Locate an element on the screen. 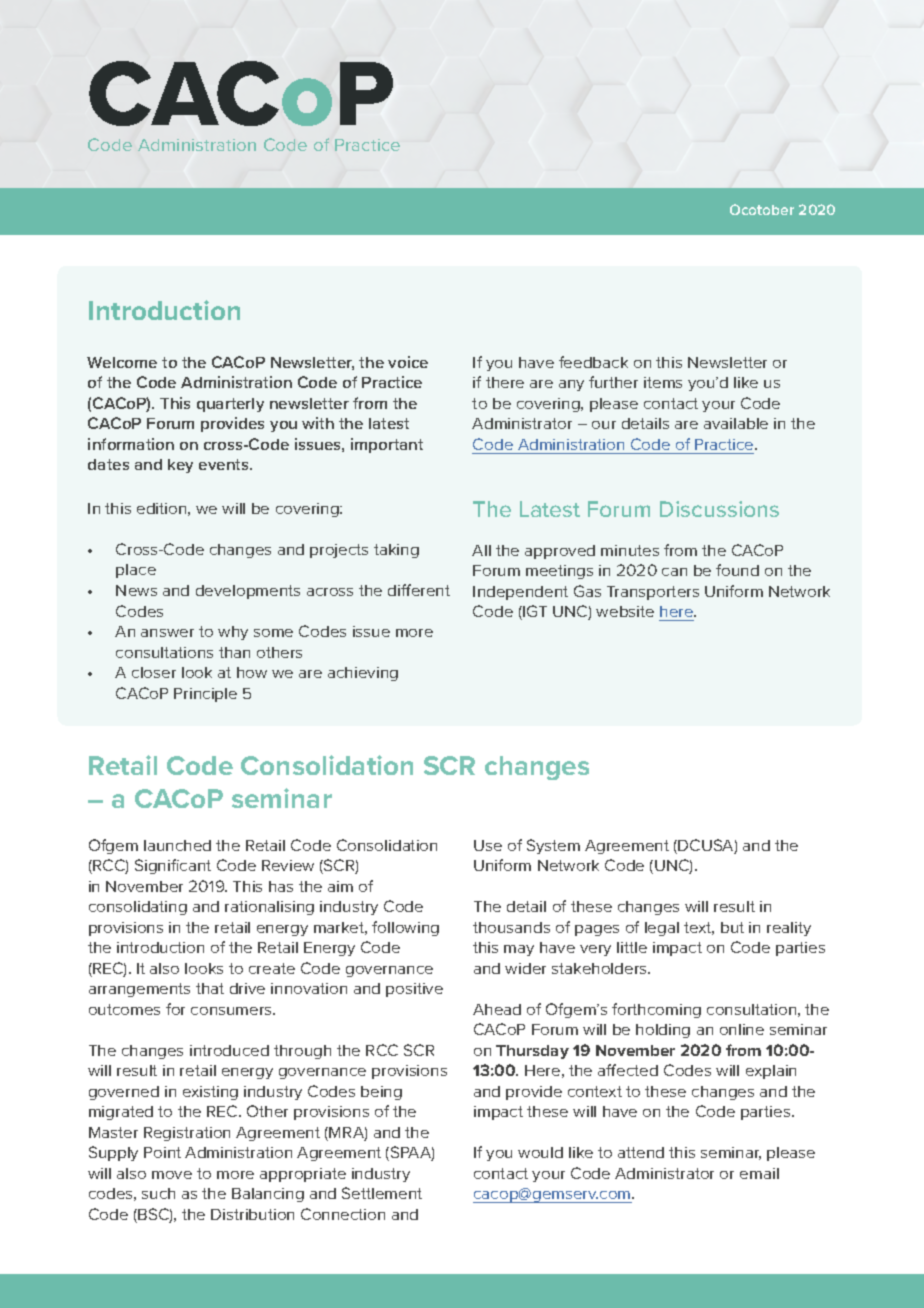 The image size is (924, 1308). legal is located at coordinates (662, 929).
